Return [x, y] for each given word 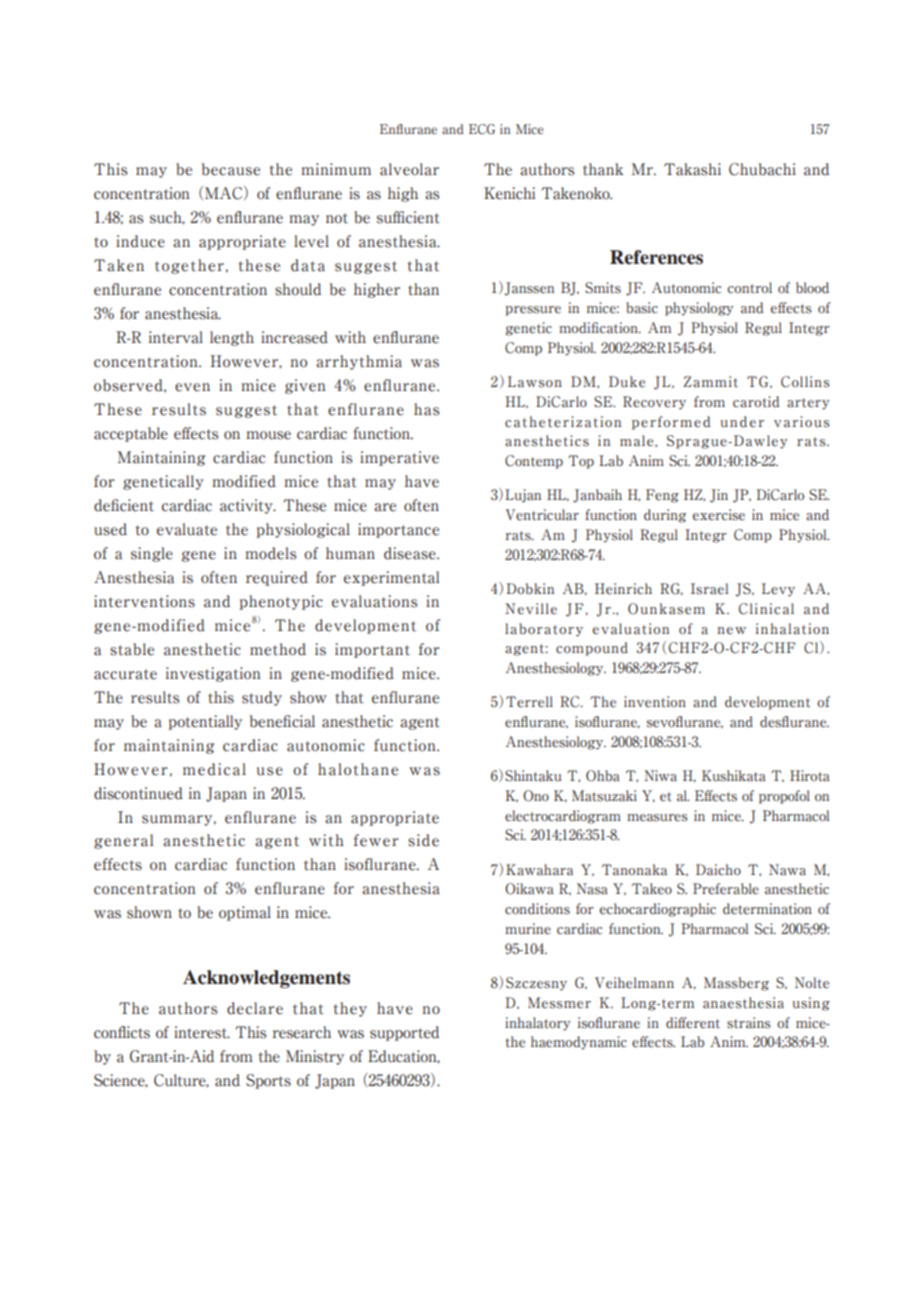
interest [202, 1032]
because [231, 169]
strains [749, 1023]
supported [404, 1033]
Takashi [692, 169]
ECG [482, 129]
